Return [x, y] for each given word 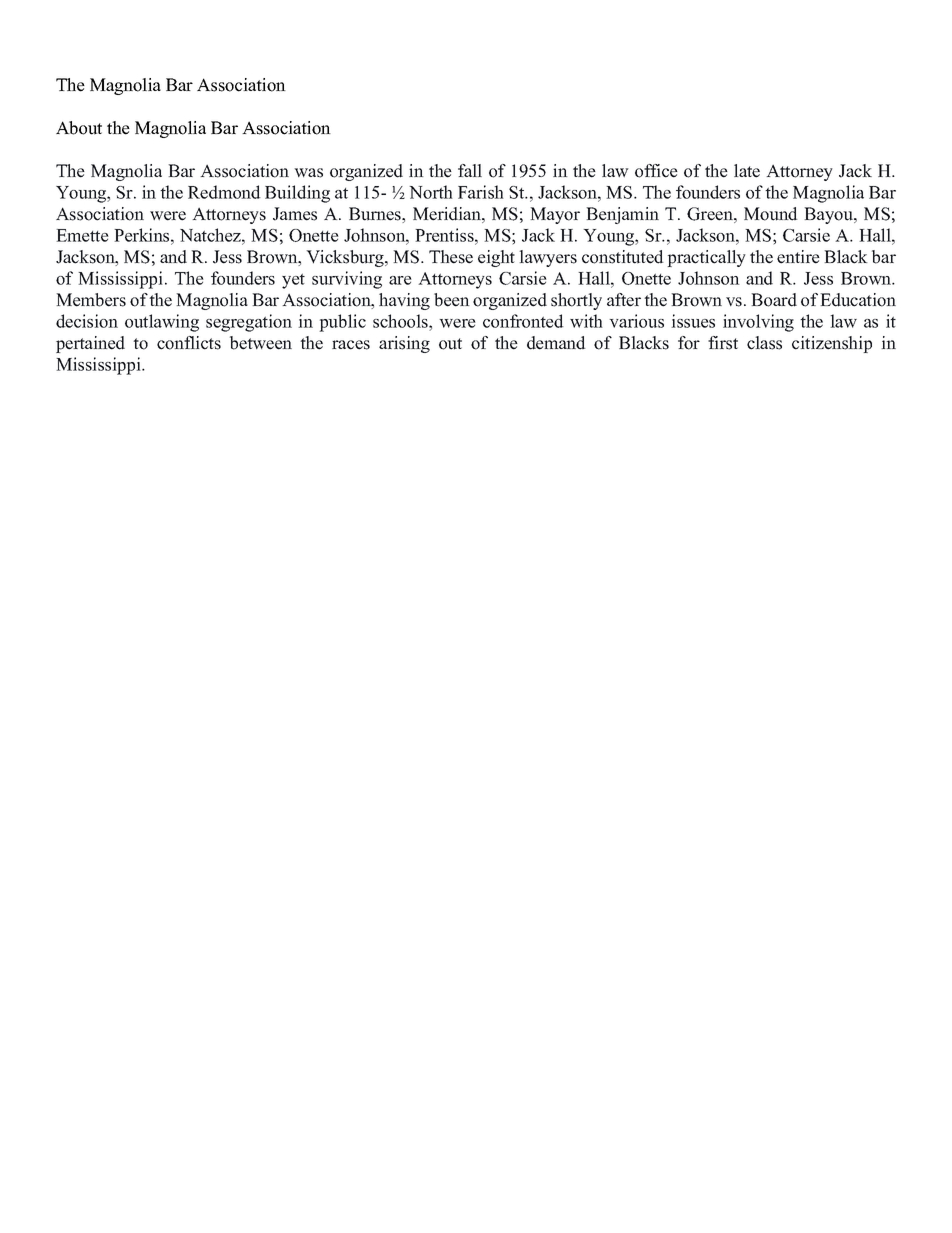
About [79, 128]
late [747, 171]
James [295, 214]
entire [798, 257]
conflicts [189, 343]
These [451, 257]
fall [470, 170]
